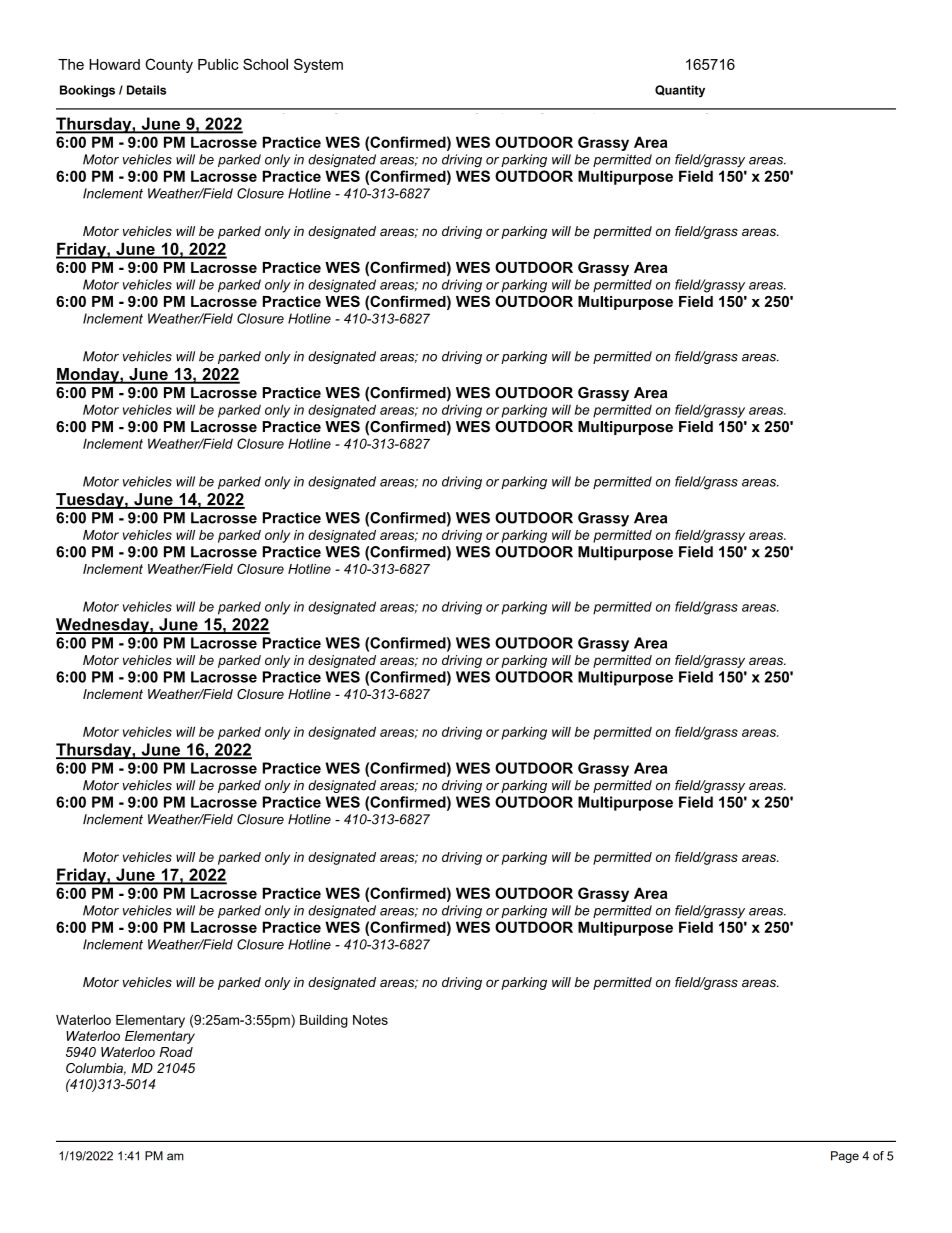 This page has height=1233, width=952. I want to click on Bookings, so click(87, 91).
